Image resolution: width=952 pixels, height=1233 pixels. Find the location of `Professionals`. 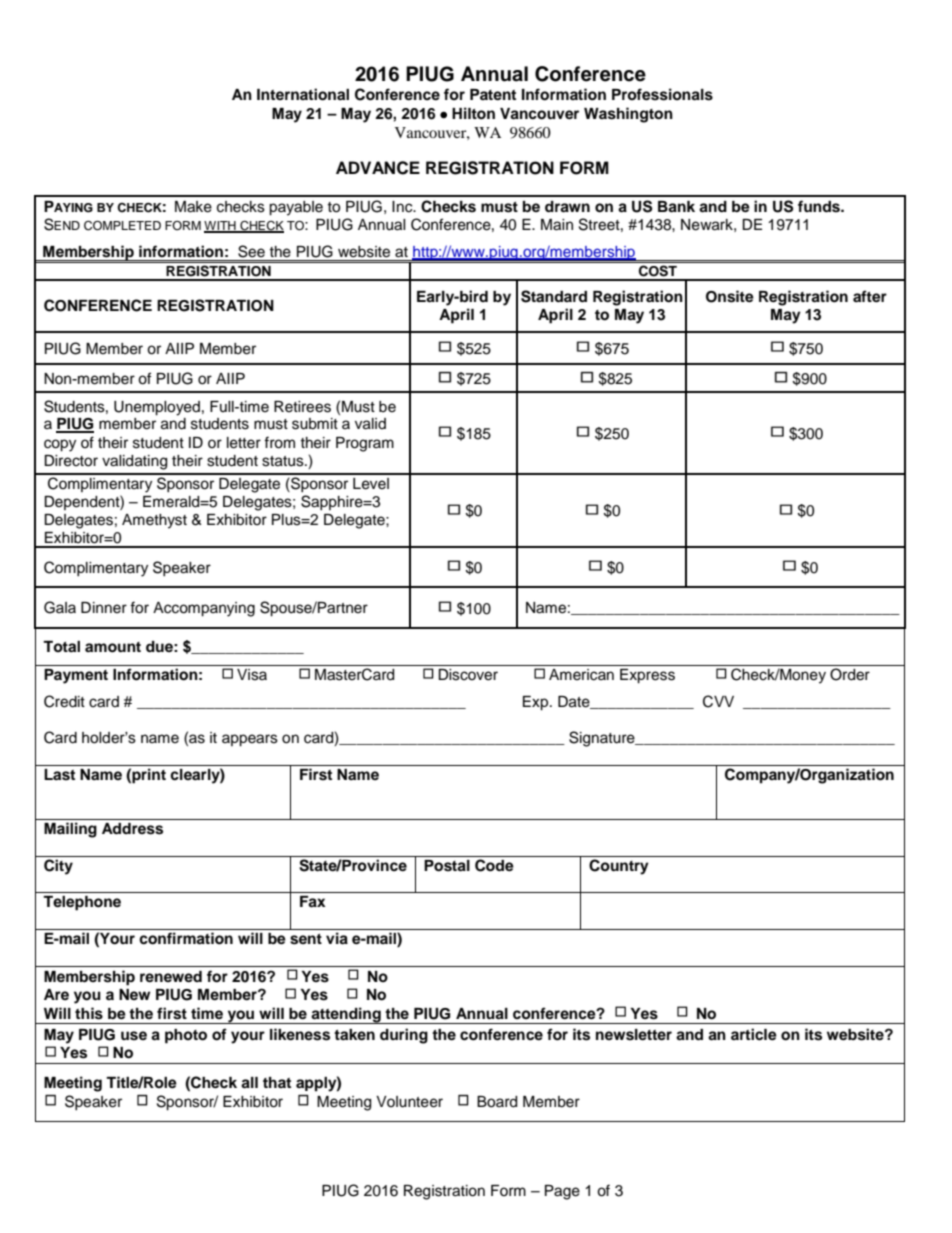

Professionals is located at coordinates (662, 94).
